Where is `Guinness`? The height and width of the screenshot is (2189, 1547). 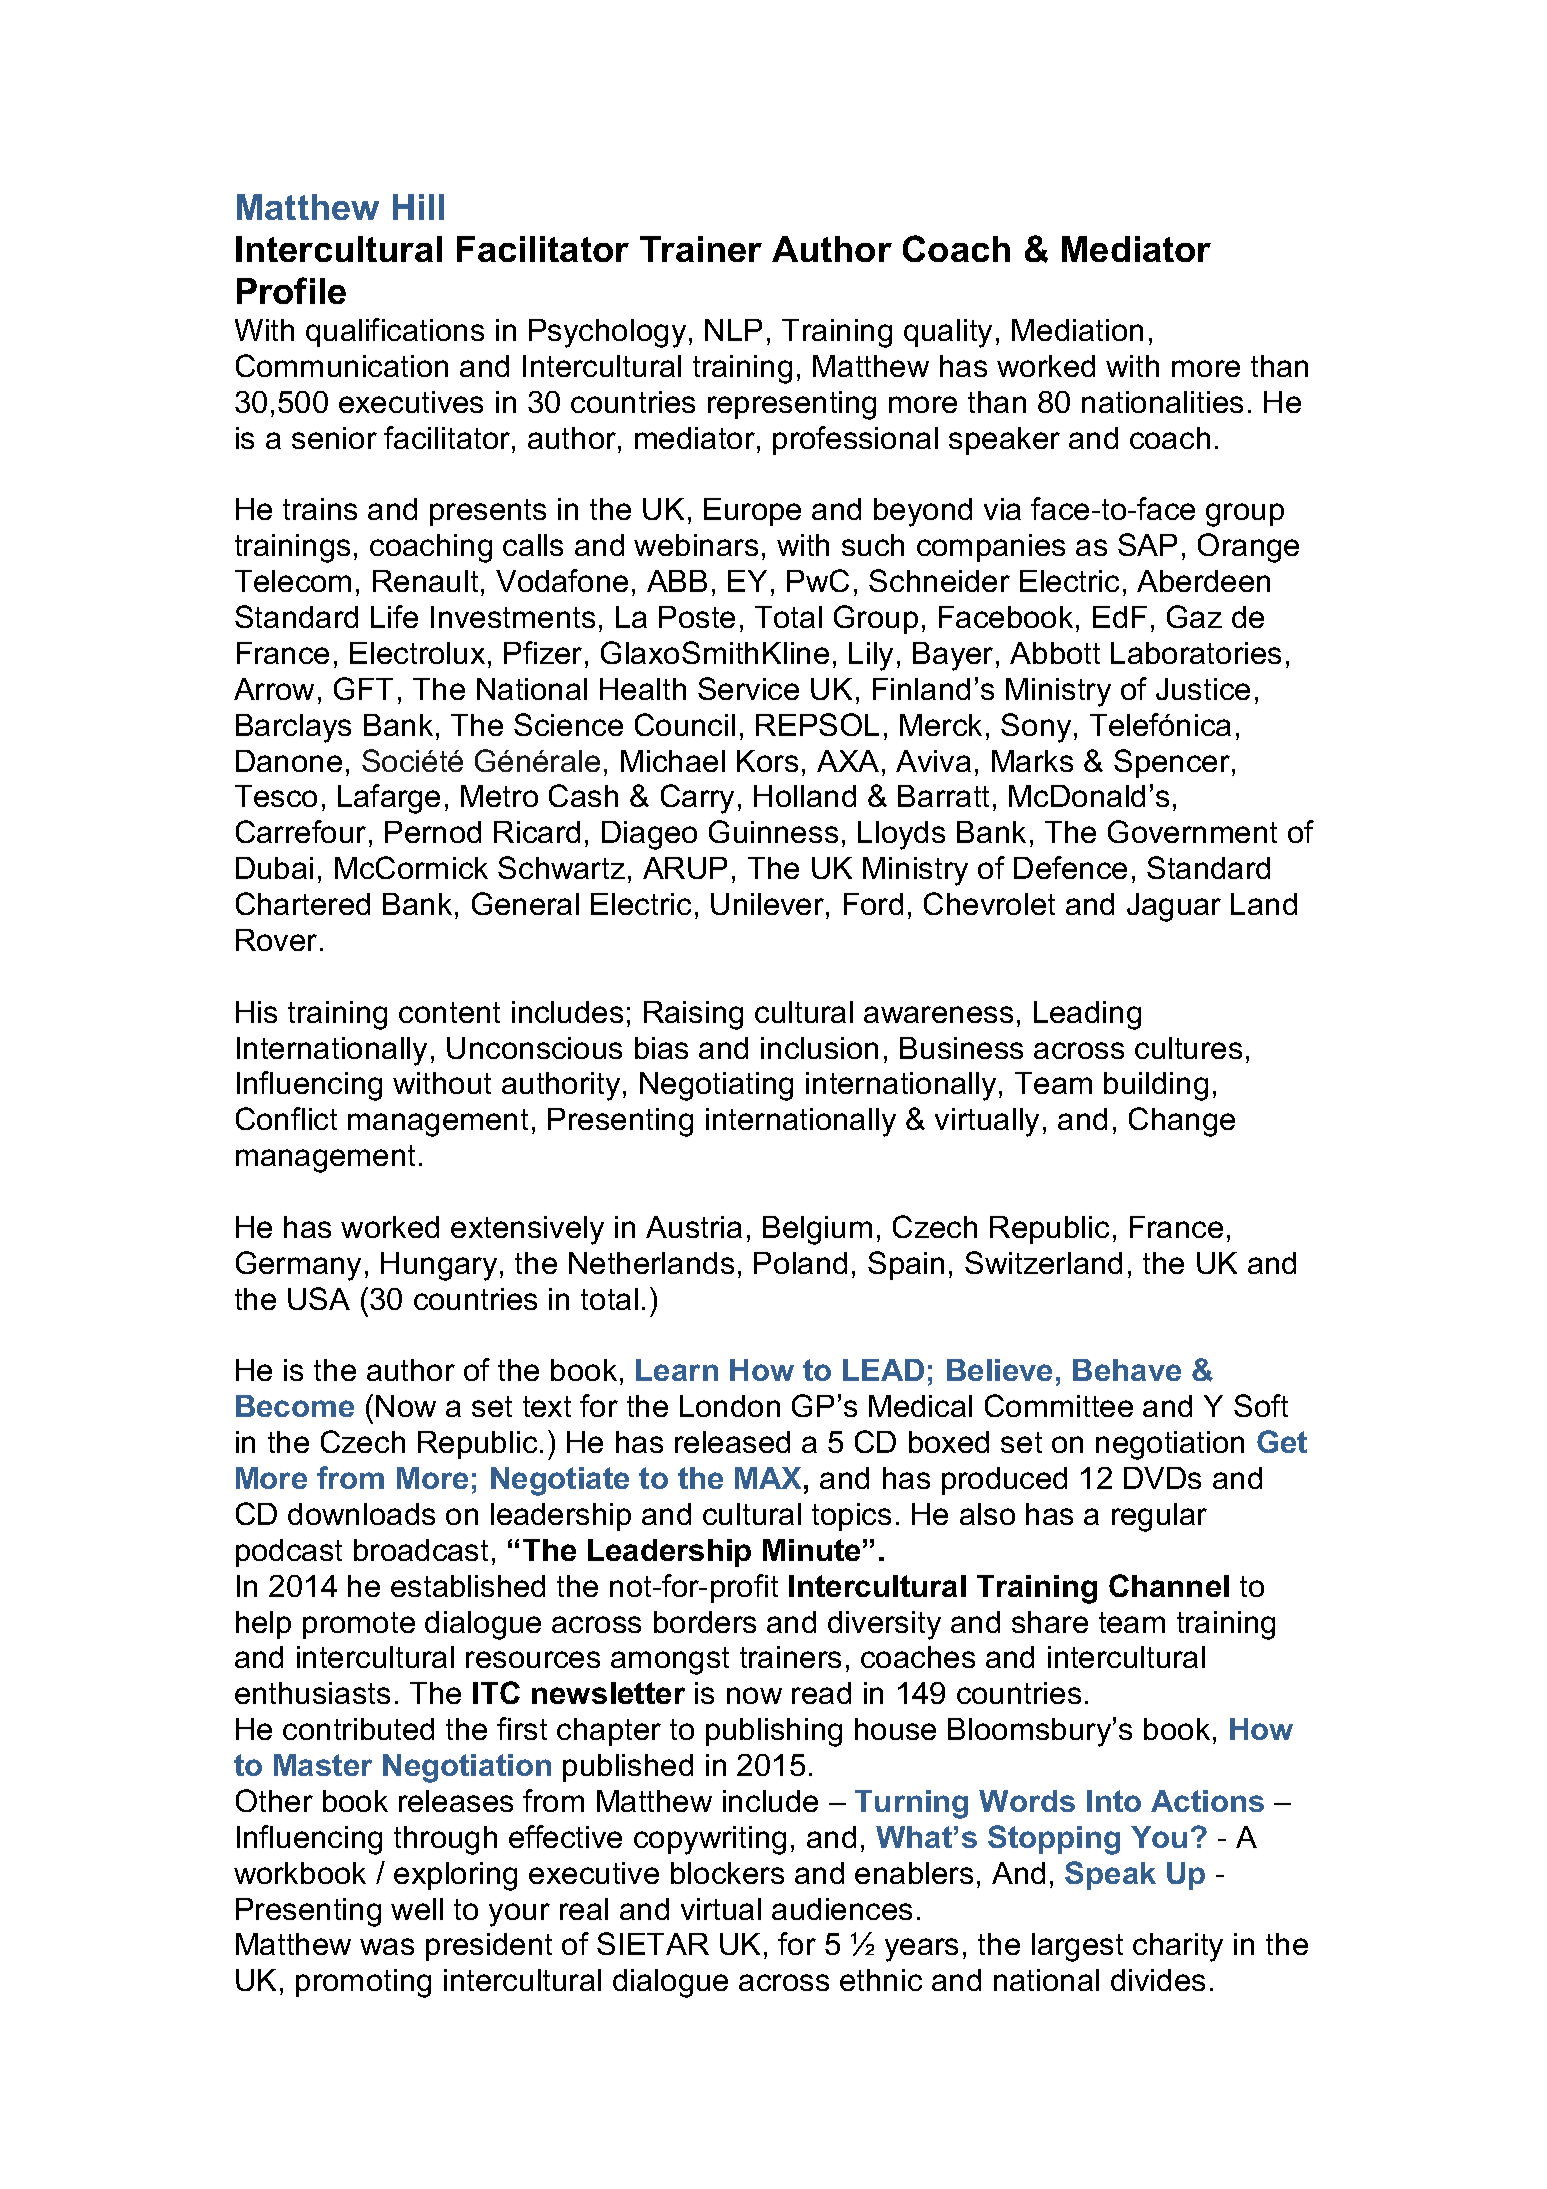 Guinness is located at coordinates (773, 831).
